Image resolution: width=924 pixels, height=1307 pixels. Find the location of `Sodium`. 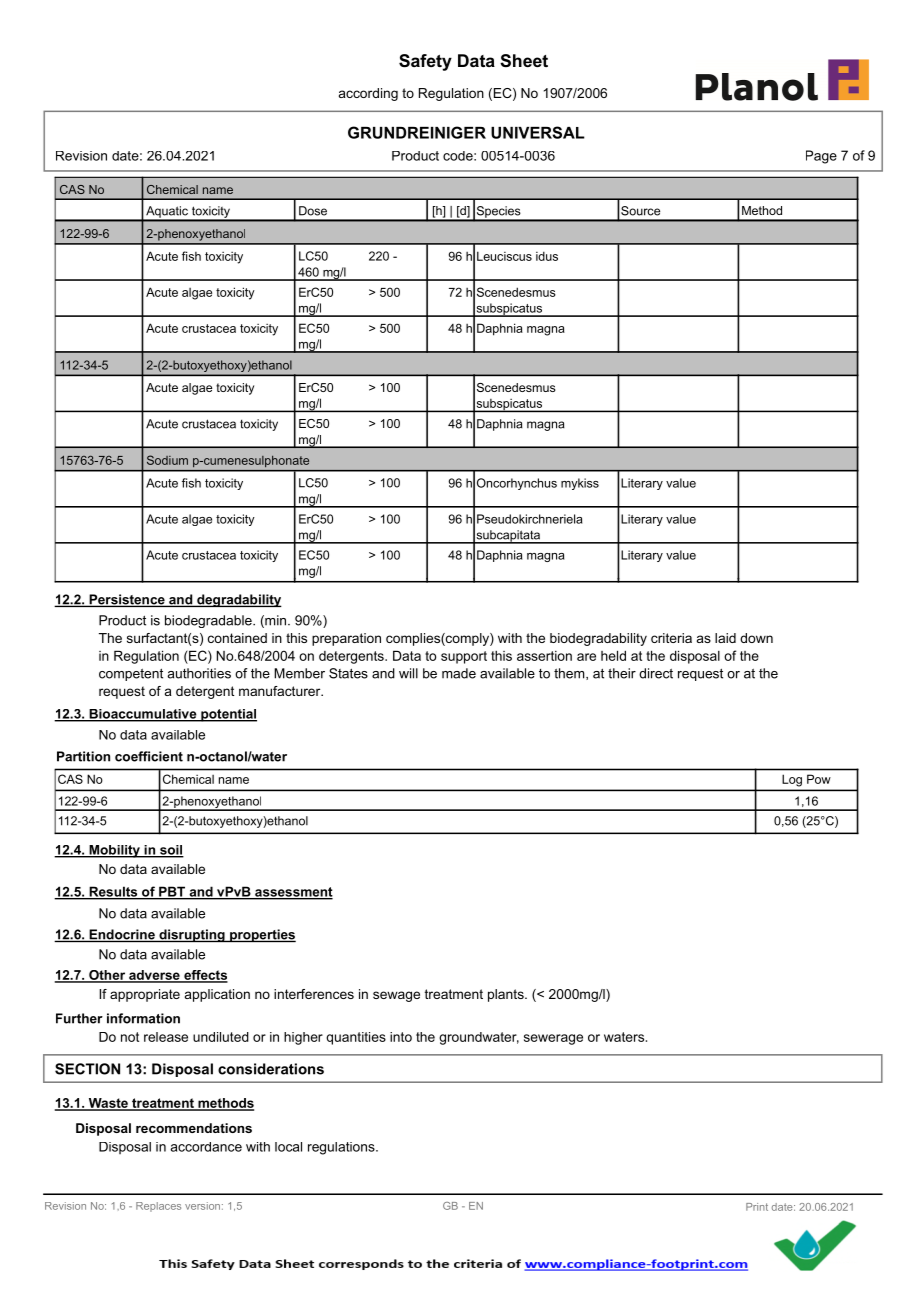

Sodium is located at coordinates (167, 460).
